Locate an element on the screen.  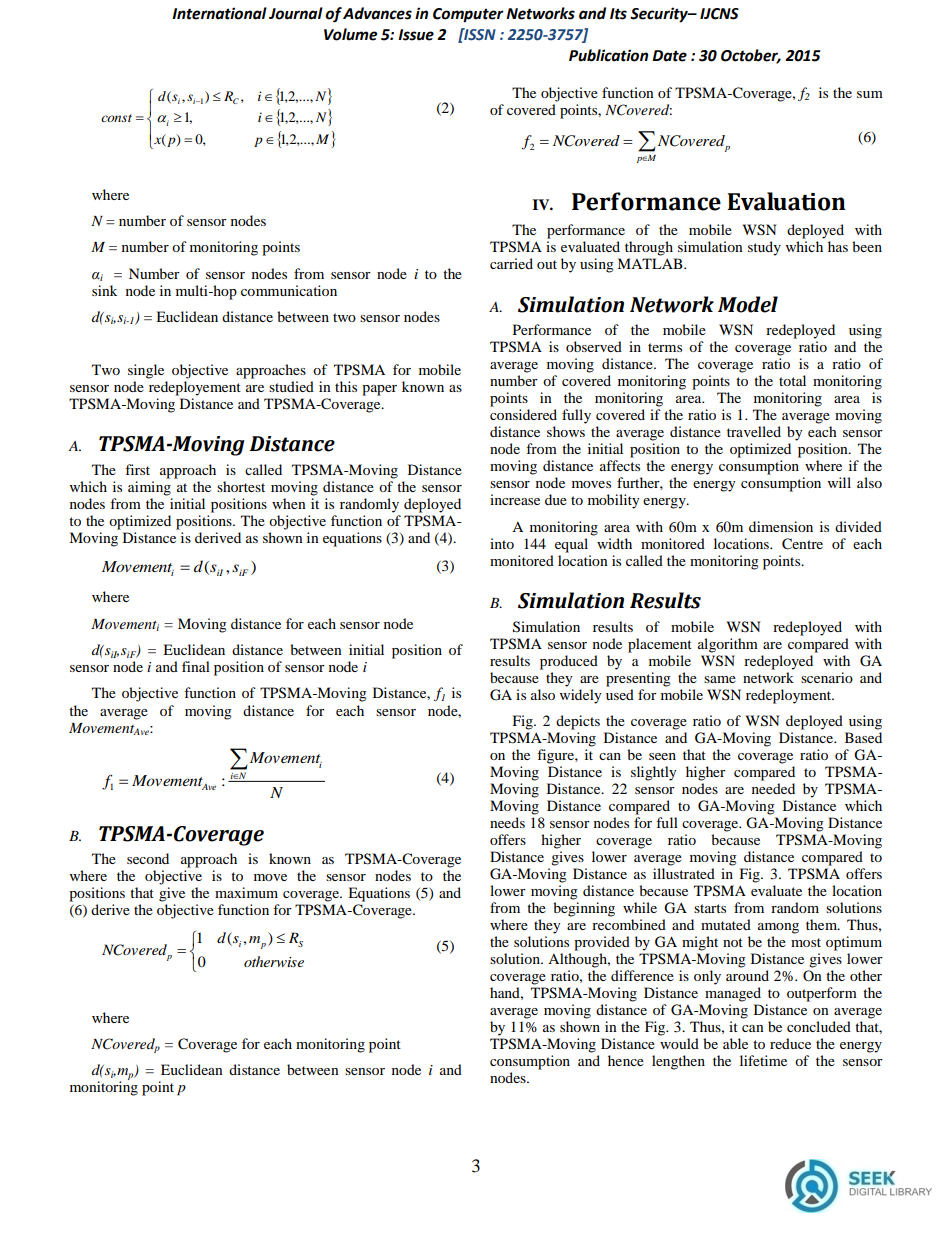
Date is located at coordinates (669, 56).
